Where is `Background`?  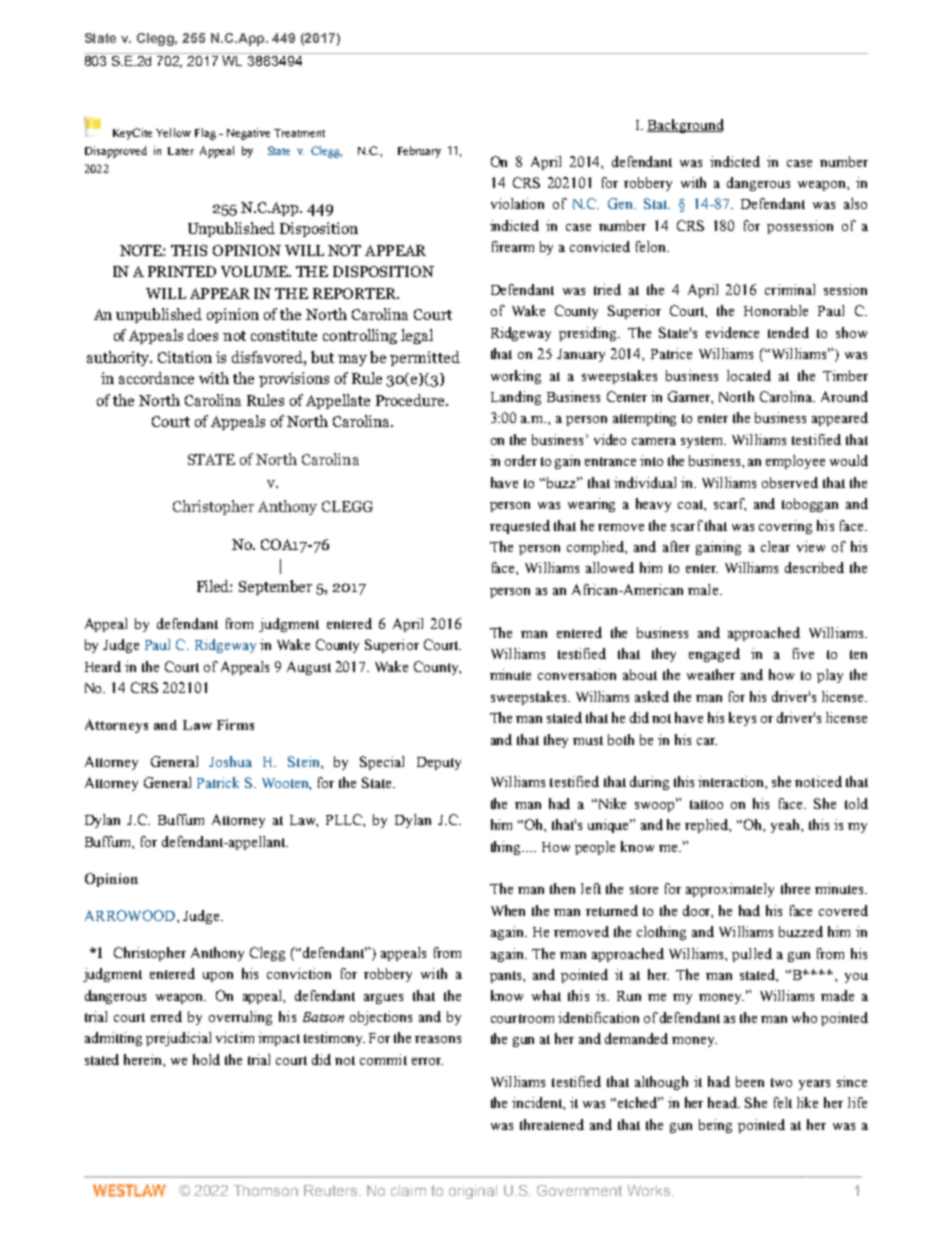 Background is located at coordinates (685, 126).
